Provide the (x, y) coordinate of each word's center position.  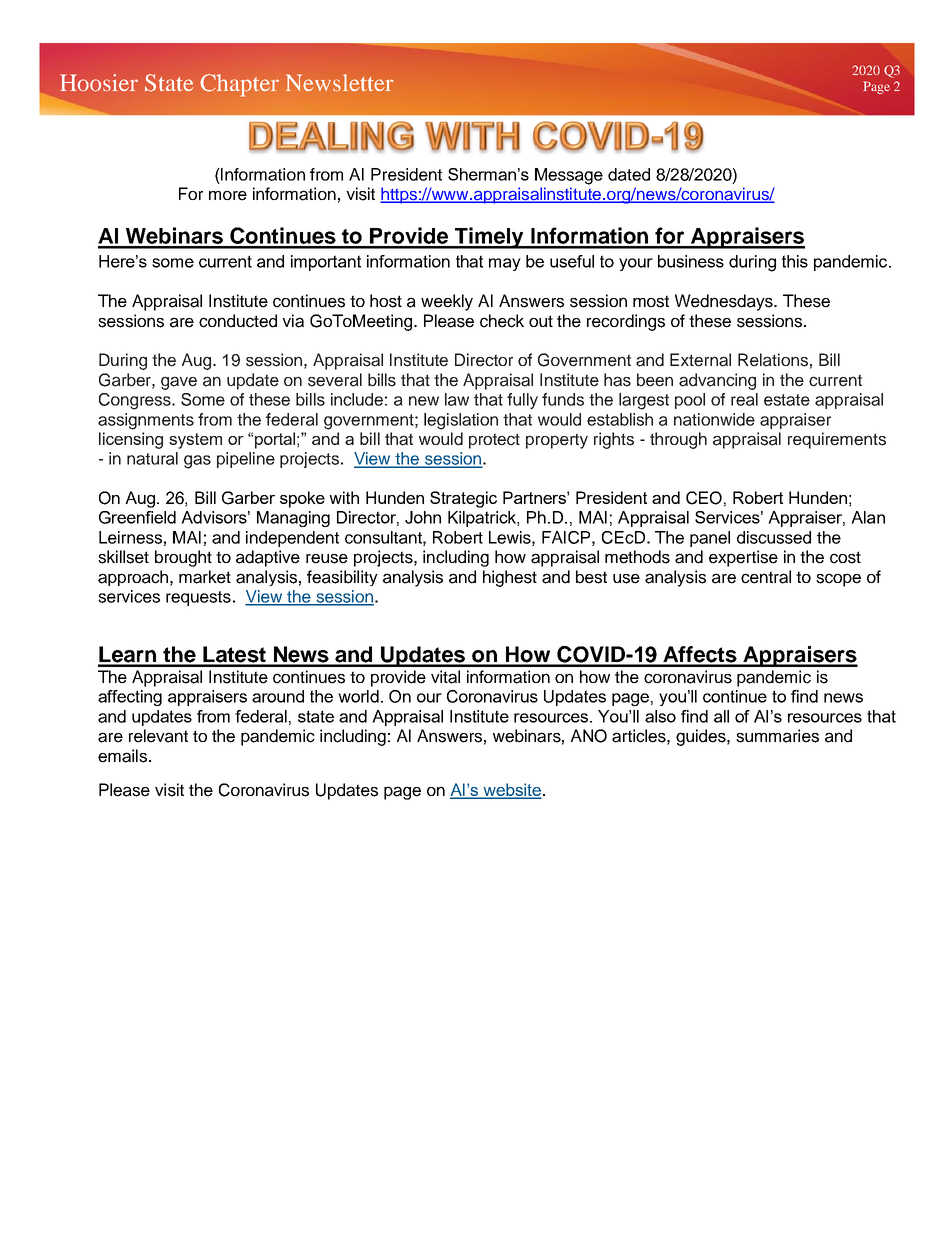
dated (629, 174)
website (511, 790)
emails (122, 756)
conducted (238, 321)
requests (198, 598)
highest (510, 578)
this (795, 261)
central (766, 577)
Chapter (239, 85)
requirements (837, 440)
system (195, 441)
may (505, 264)
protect (494, 441)
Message (569, 176)
